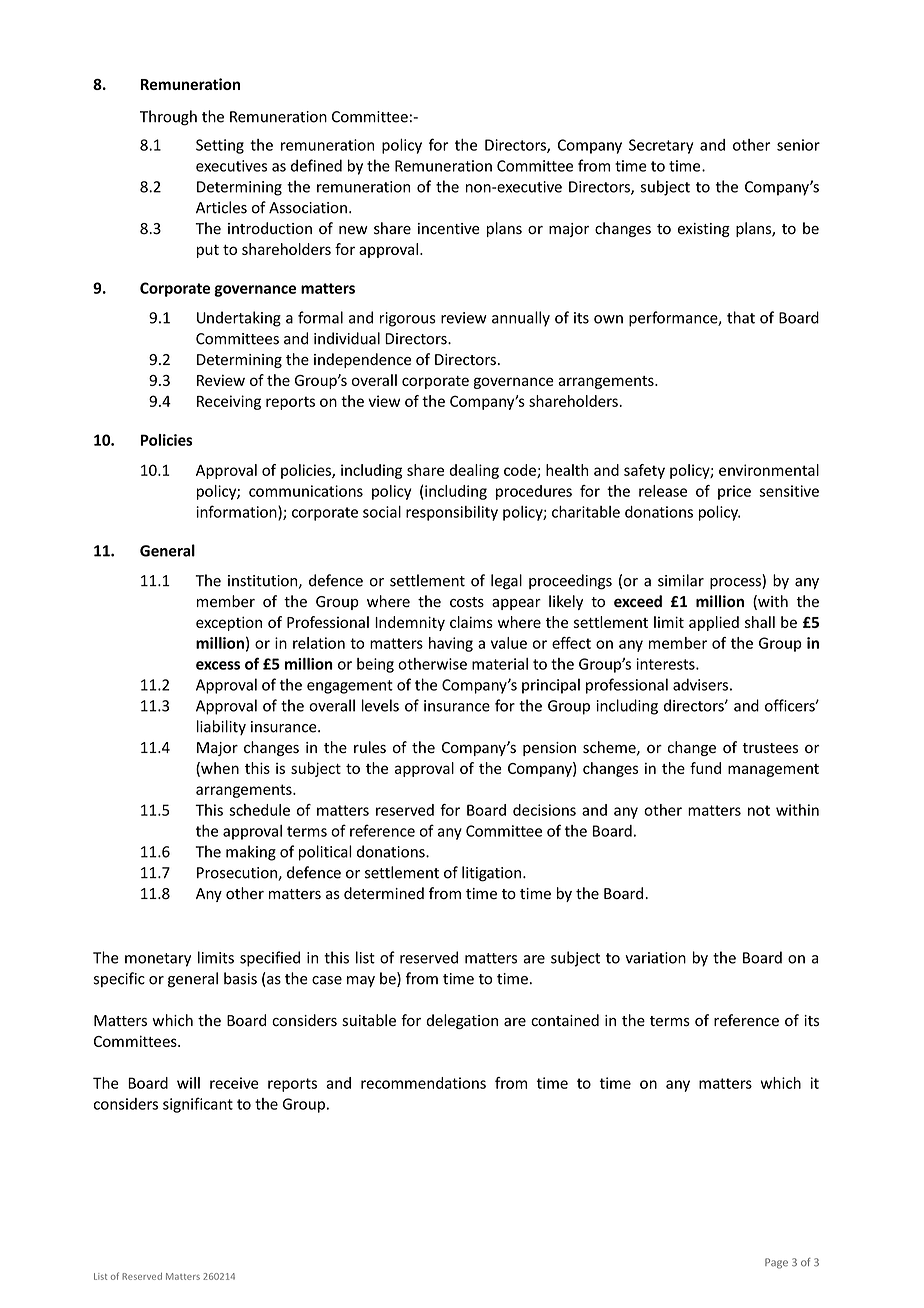 The height and width of the screenshot is (1308, 924). What do you see at coordinates (158, 960) in the screenshot?
I see `monetary` at bounding box center [158, 960].
